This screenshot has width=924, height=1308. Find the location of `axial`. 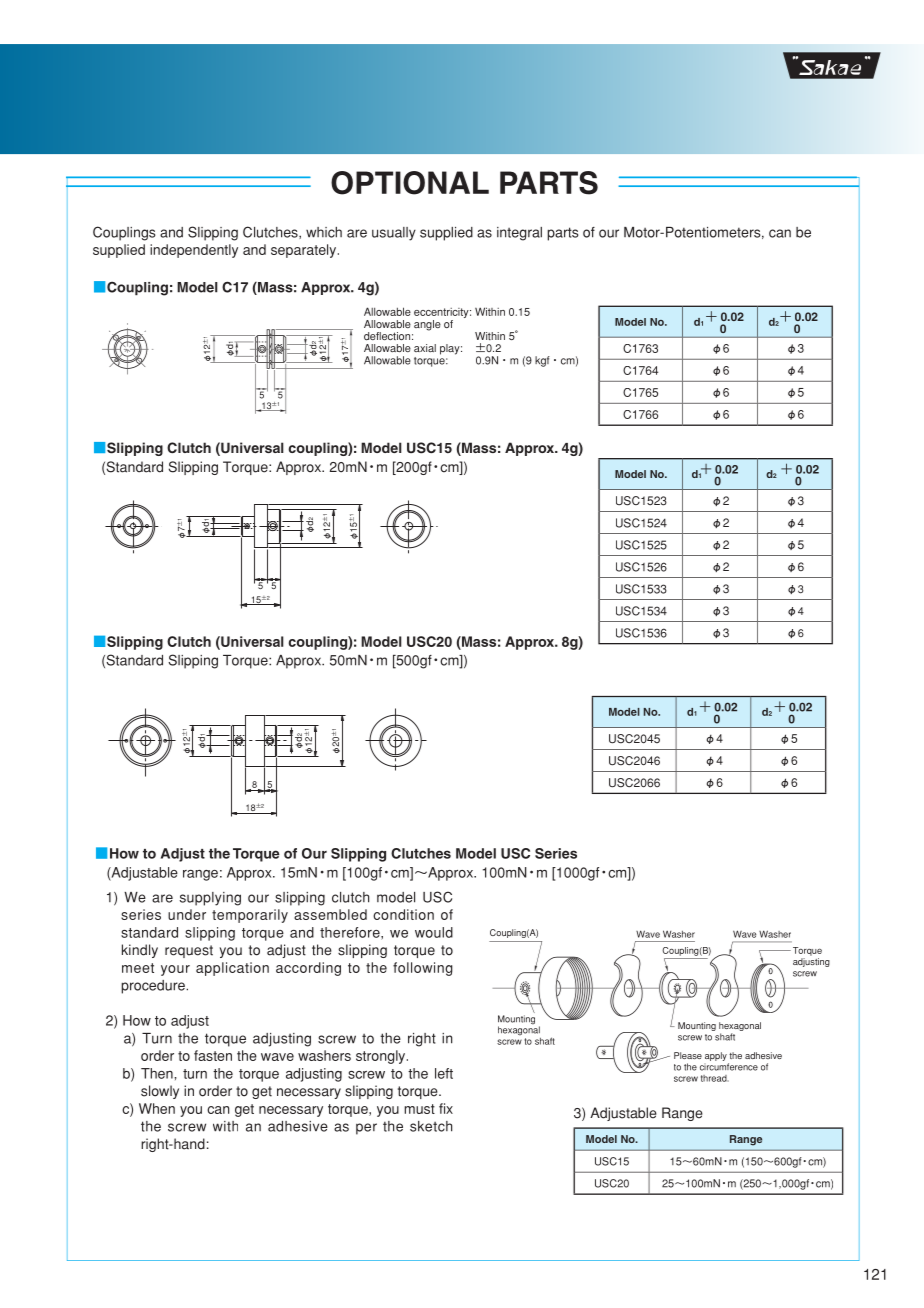

axial is located at coordinates (425, 348).
